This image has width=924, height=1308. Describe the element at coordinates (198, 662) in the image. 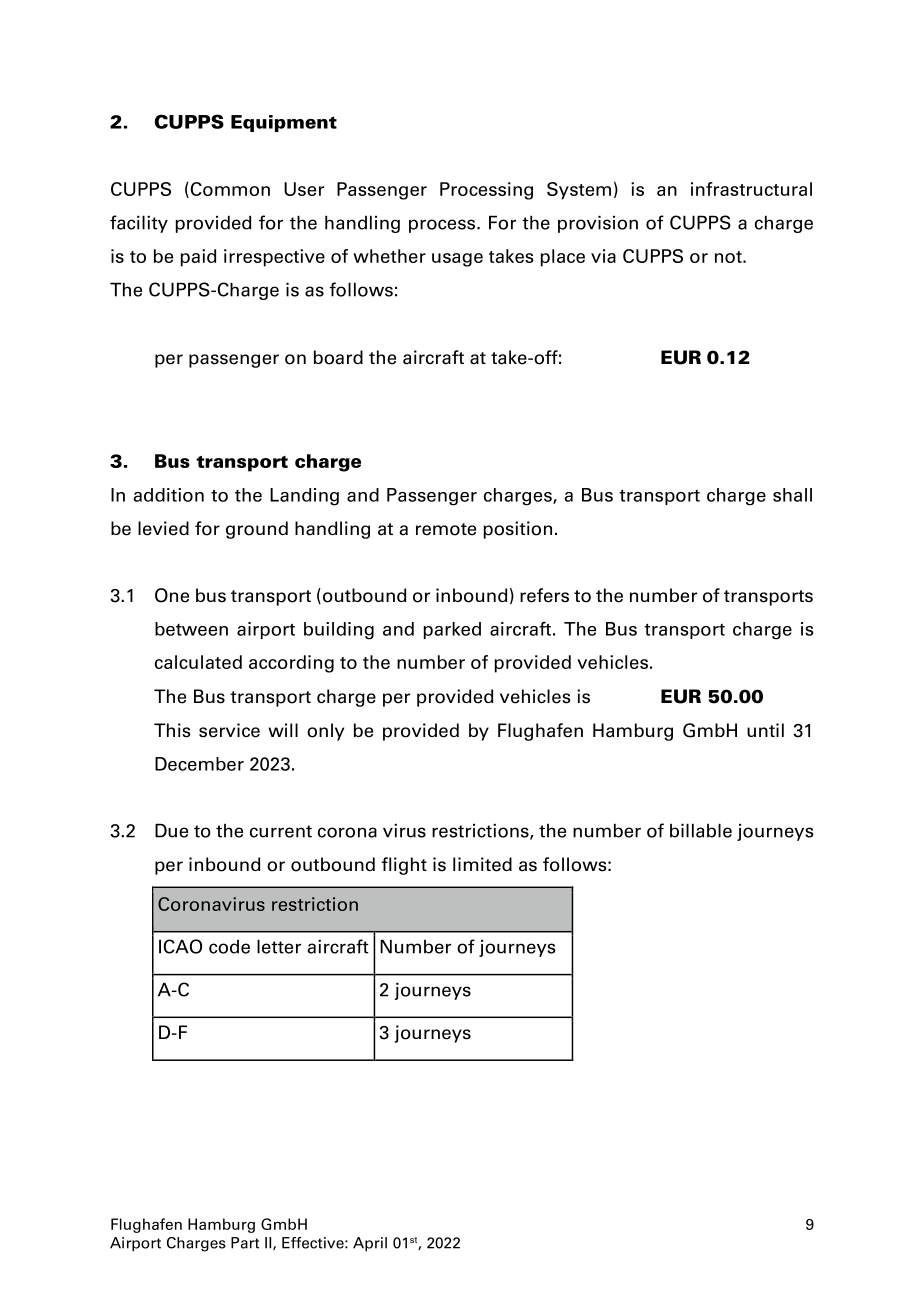

I see `calculated` at that location.
